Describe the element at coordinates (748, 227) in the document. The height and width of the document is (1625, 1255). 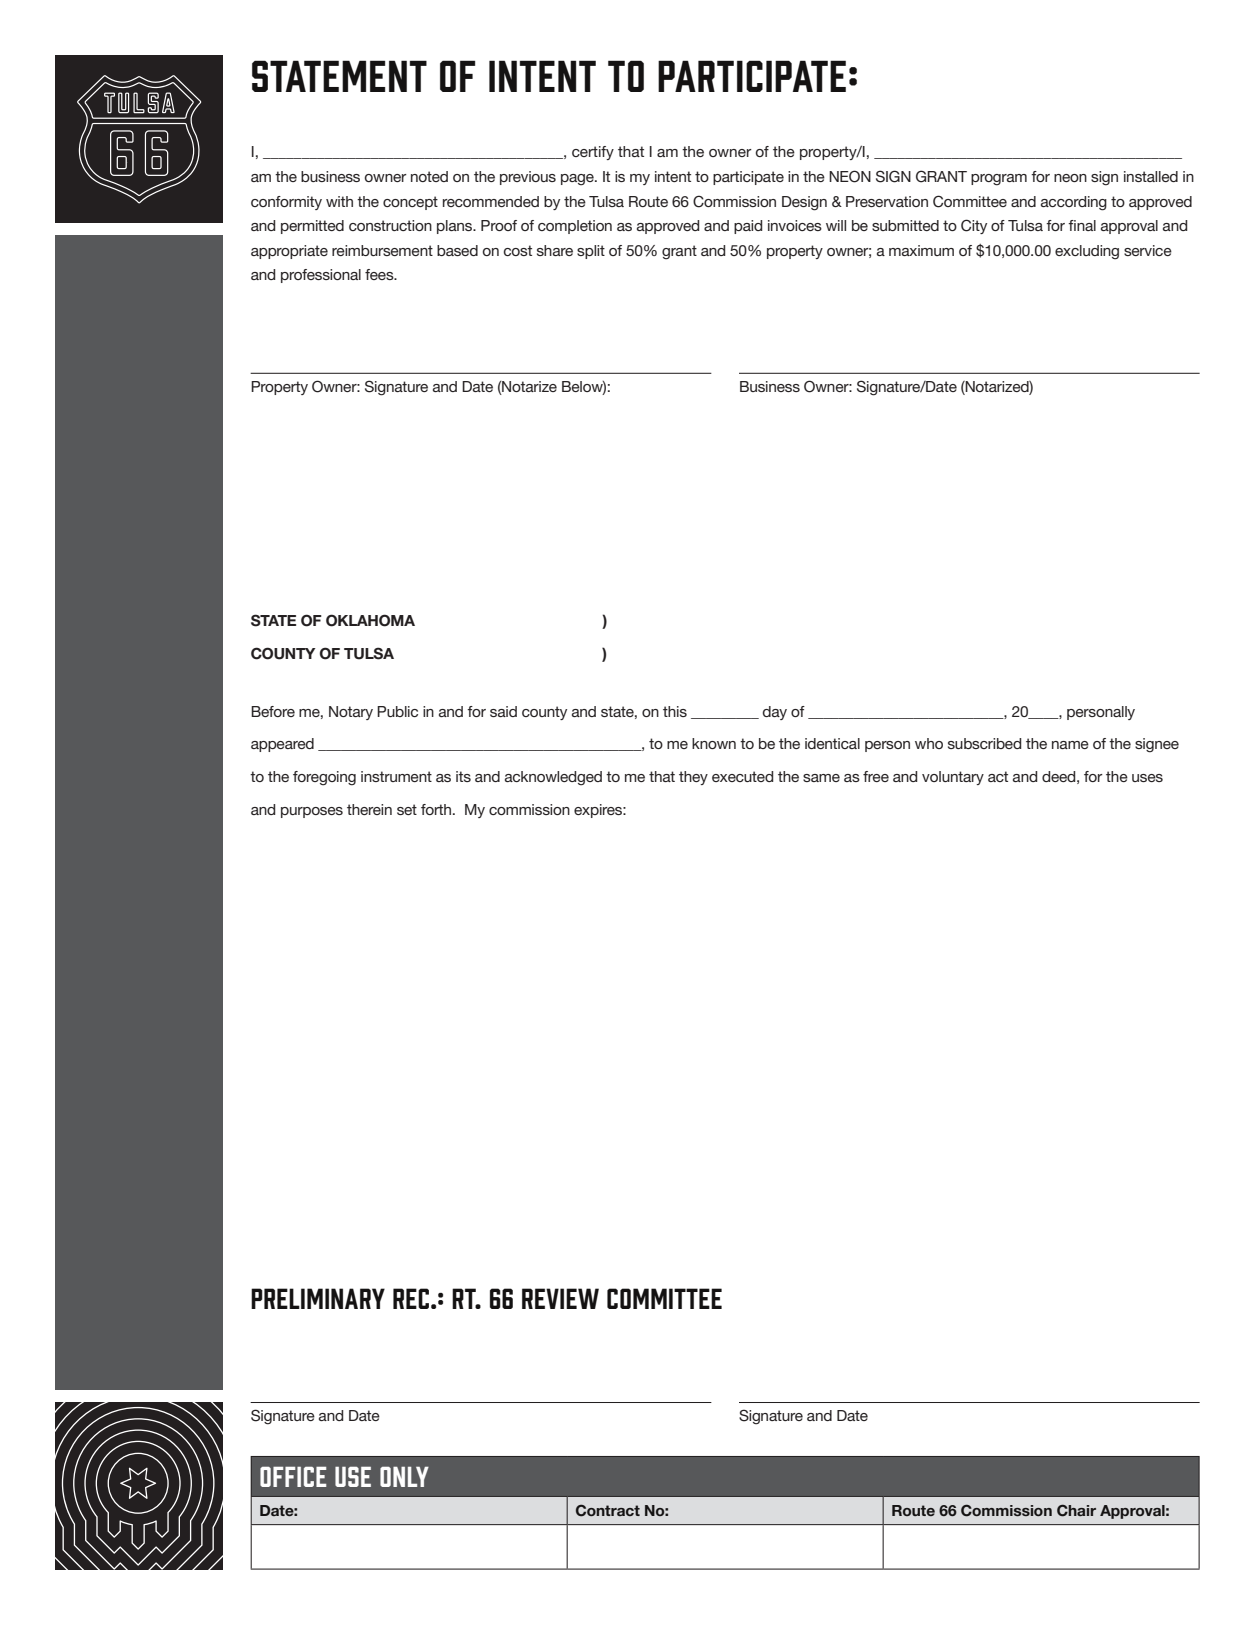
I see `paid` at that location.
